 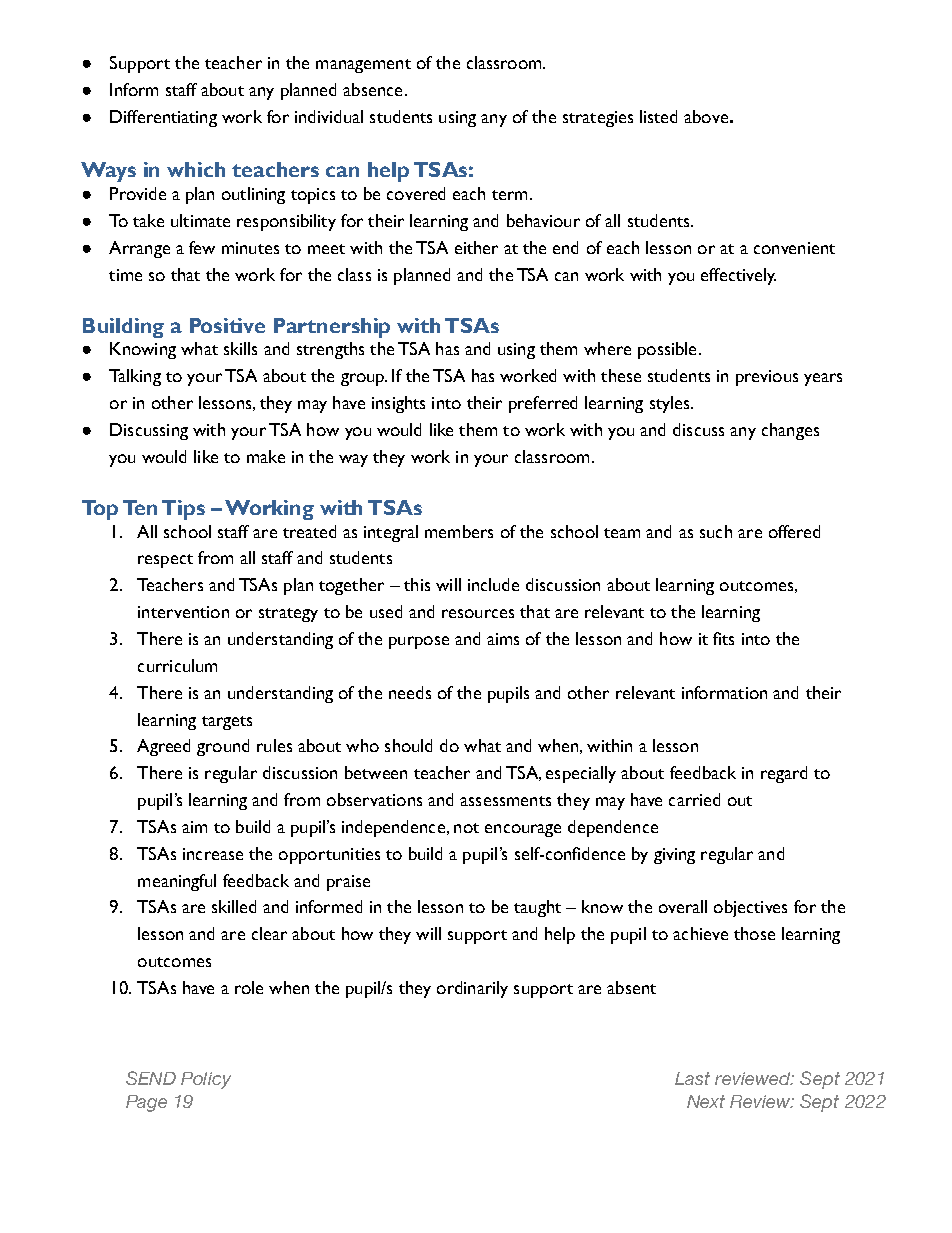 I want to click on above, so click(x=706, y=116).
